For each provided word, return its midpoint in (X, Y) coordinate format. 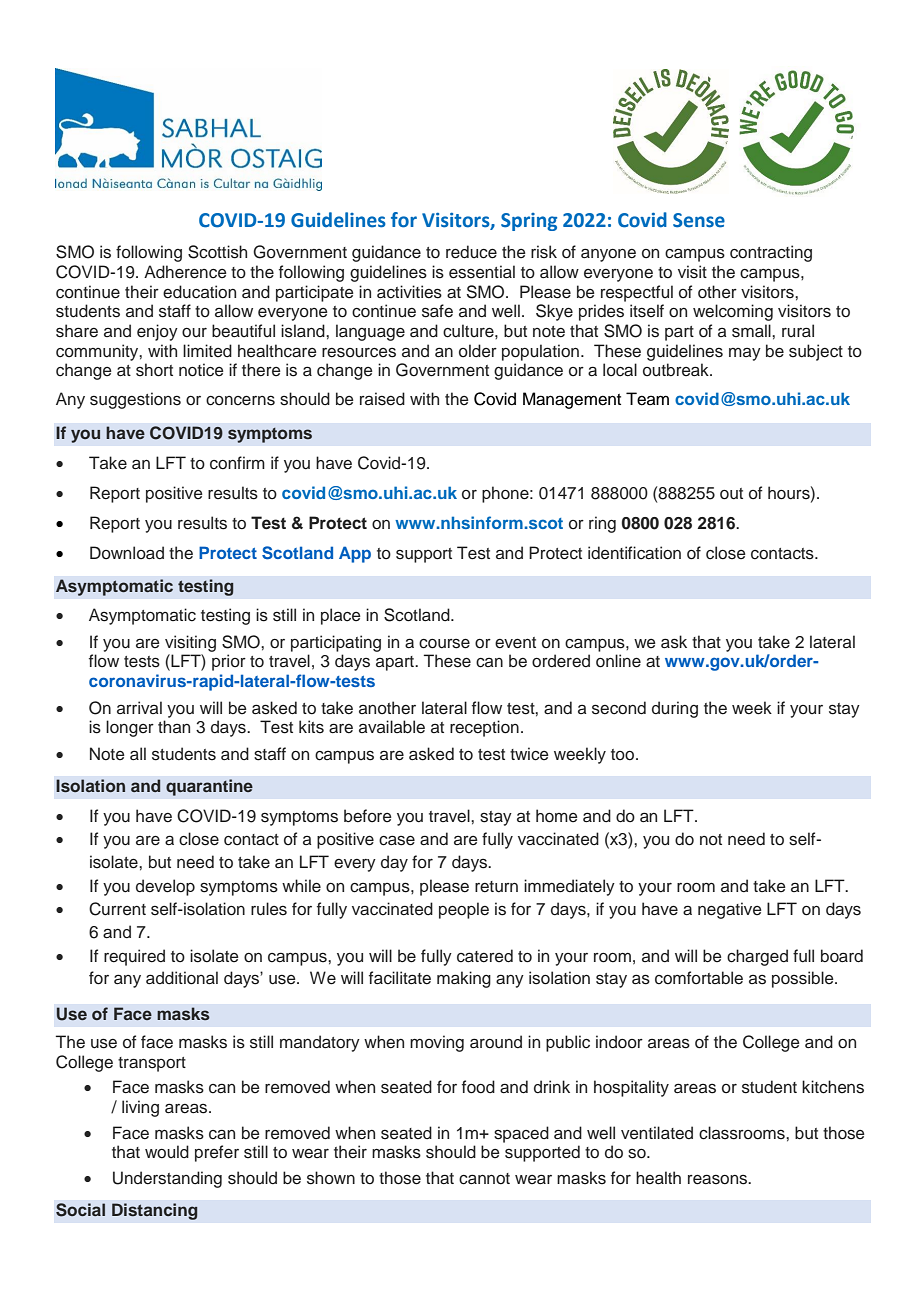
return (496, 887)
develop (165, 887)
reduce (471, 252)
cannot (484, 1179)
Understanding (167, 1179)
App (355, 554)
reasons (719, 1179)
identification (634, 553)
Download (127, 553)
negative (730, 910)
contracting (771, 253)
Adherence (185, 272)
